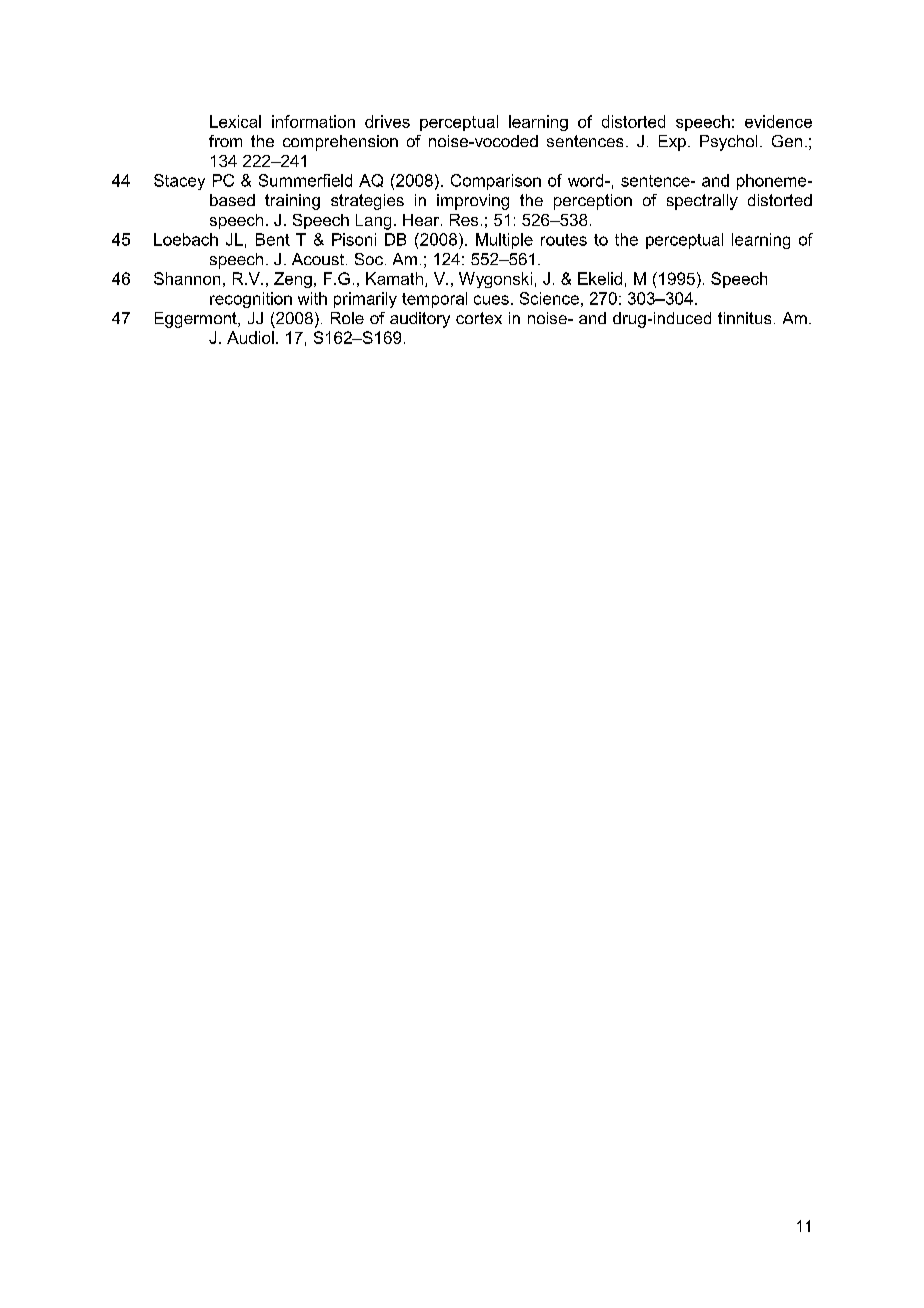 The image size is (924, 1308). Describe the element at coordinates (778, 121) in the image. I see `evidence` at that location.
